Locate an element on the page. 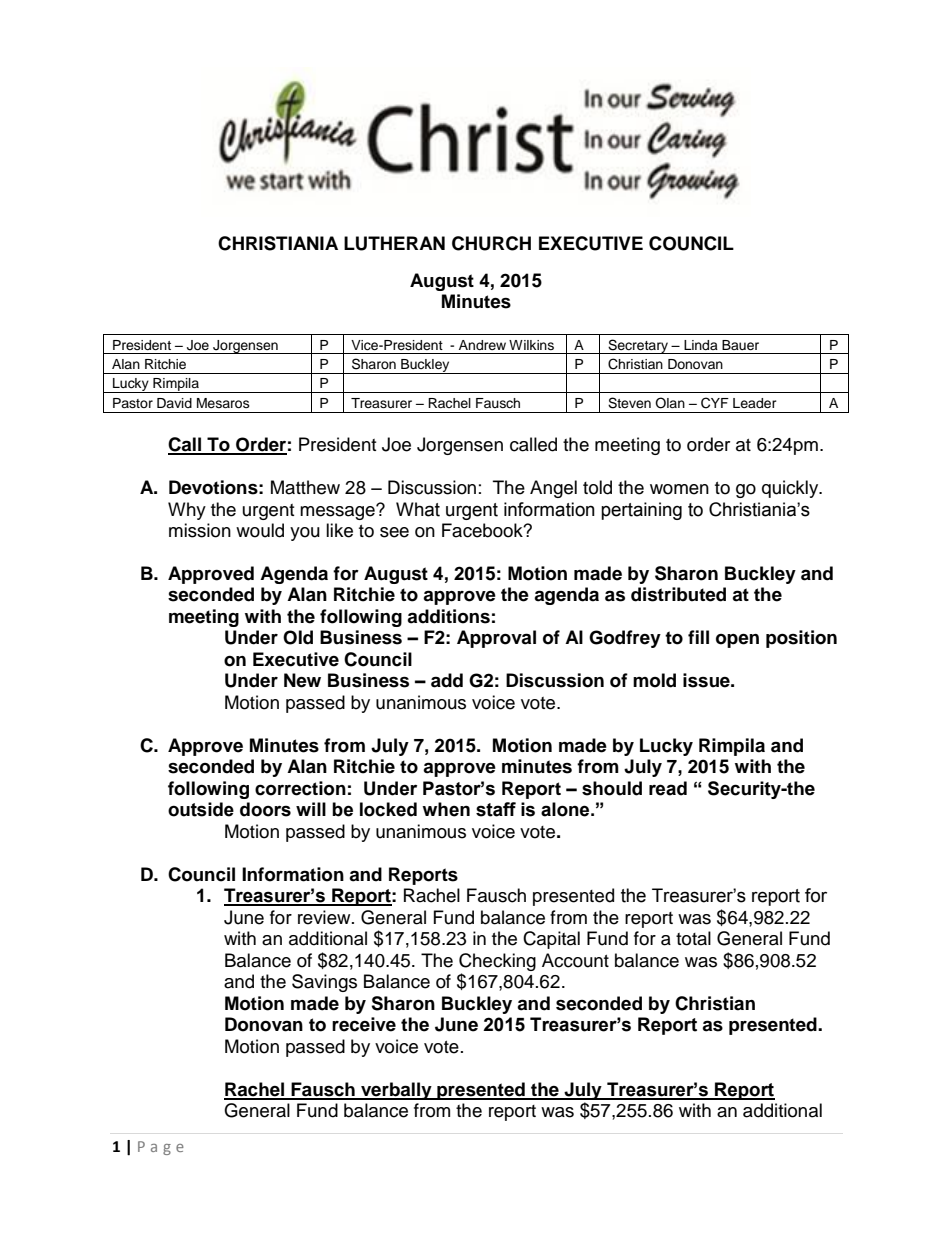  New is located at coordinates (302, 680).
